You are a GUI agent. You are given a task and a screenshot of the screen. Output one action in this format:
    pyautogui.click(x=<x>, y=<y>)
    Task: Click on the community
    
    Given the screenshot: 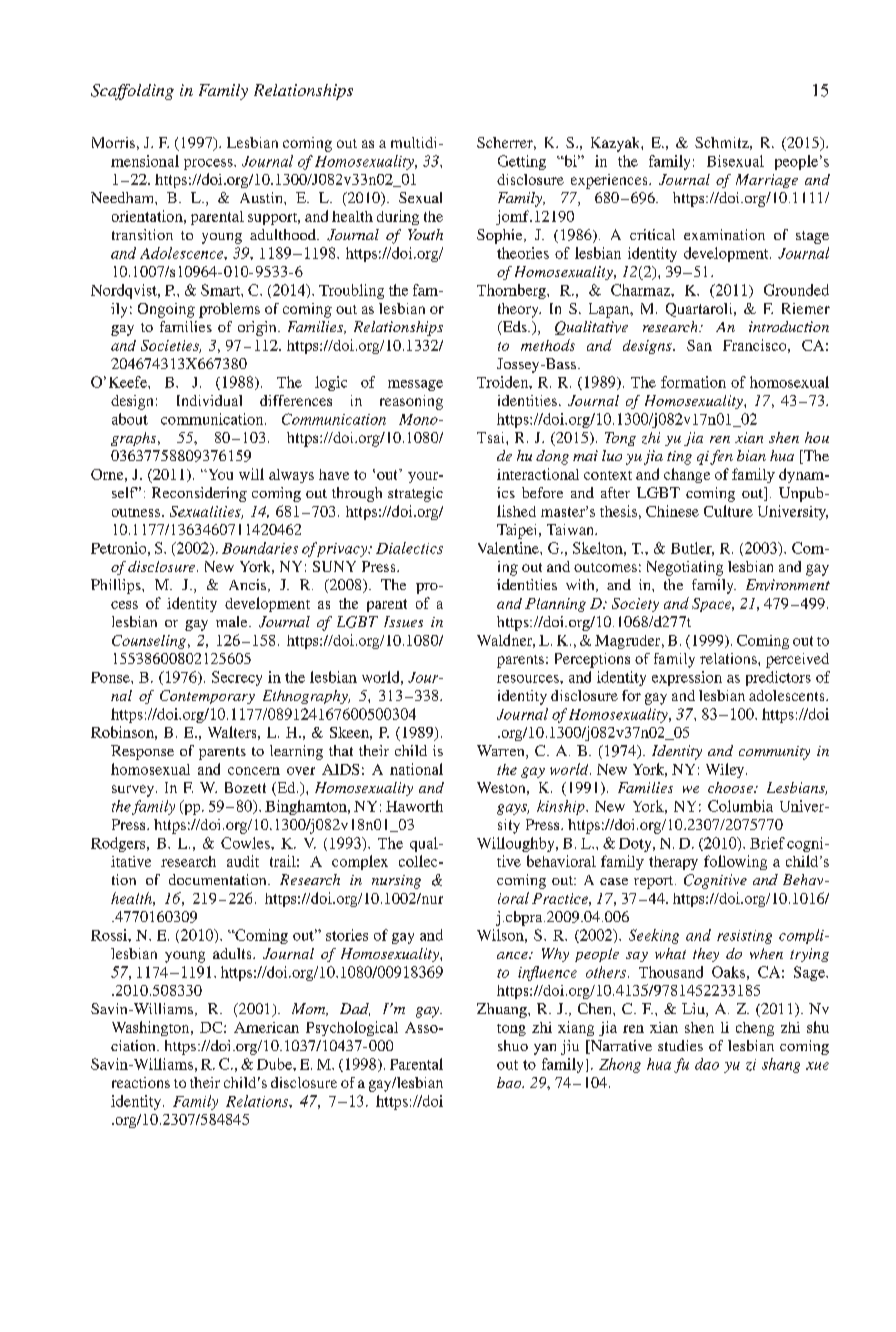 What is the action you would take?
    pyautogui.click(x=774, y=753)
